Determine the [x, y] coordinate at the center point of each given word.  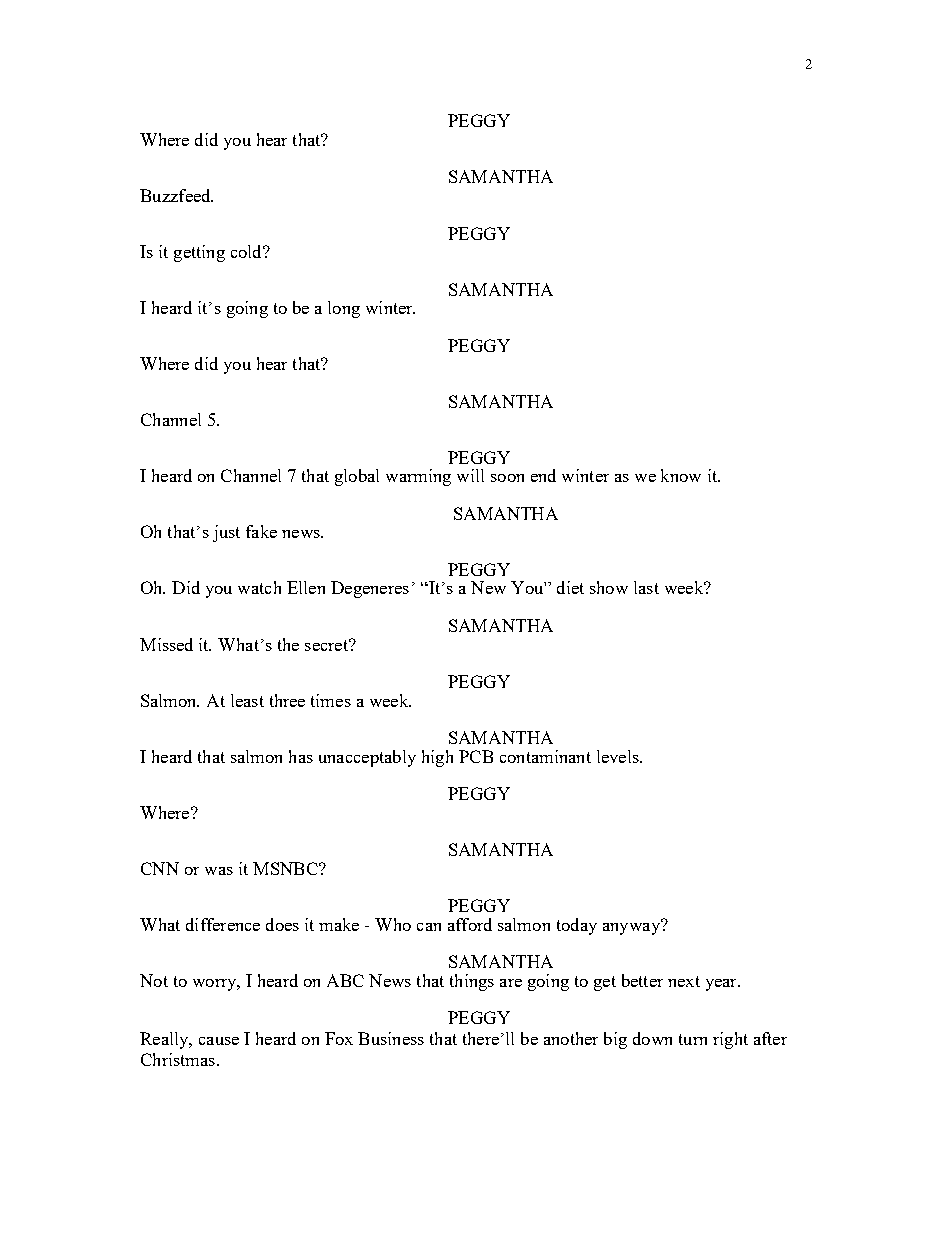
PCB [476, 756]
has [301, 756]
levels [619, 756]
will [470, 475]
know [681, 475]
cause [219, 1041]
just [226, 533]
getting [199, 253]
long [344, 309]
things [472, 982]
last [646, 587]
